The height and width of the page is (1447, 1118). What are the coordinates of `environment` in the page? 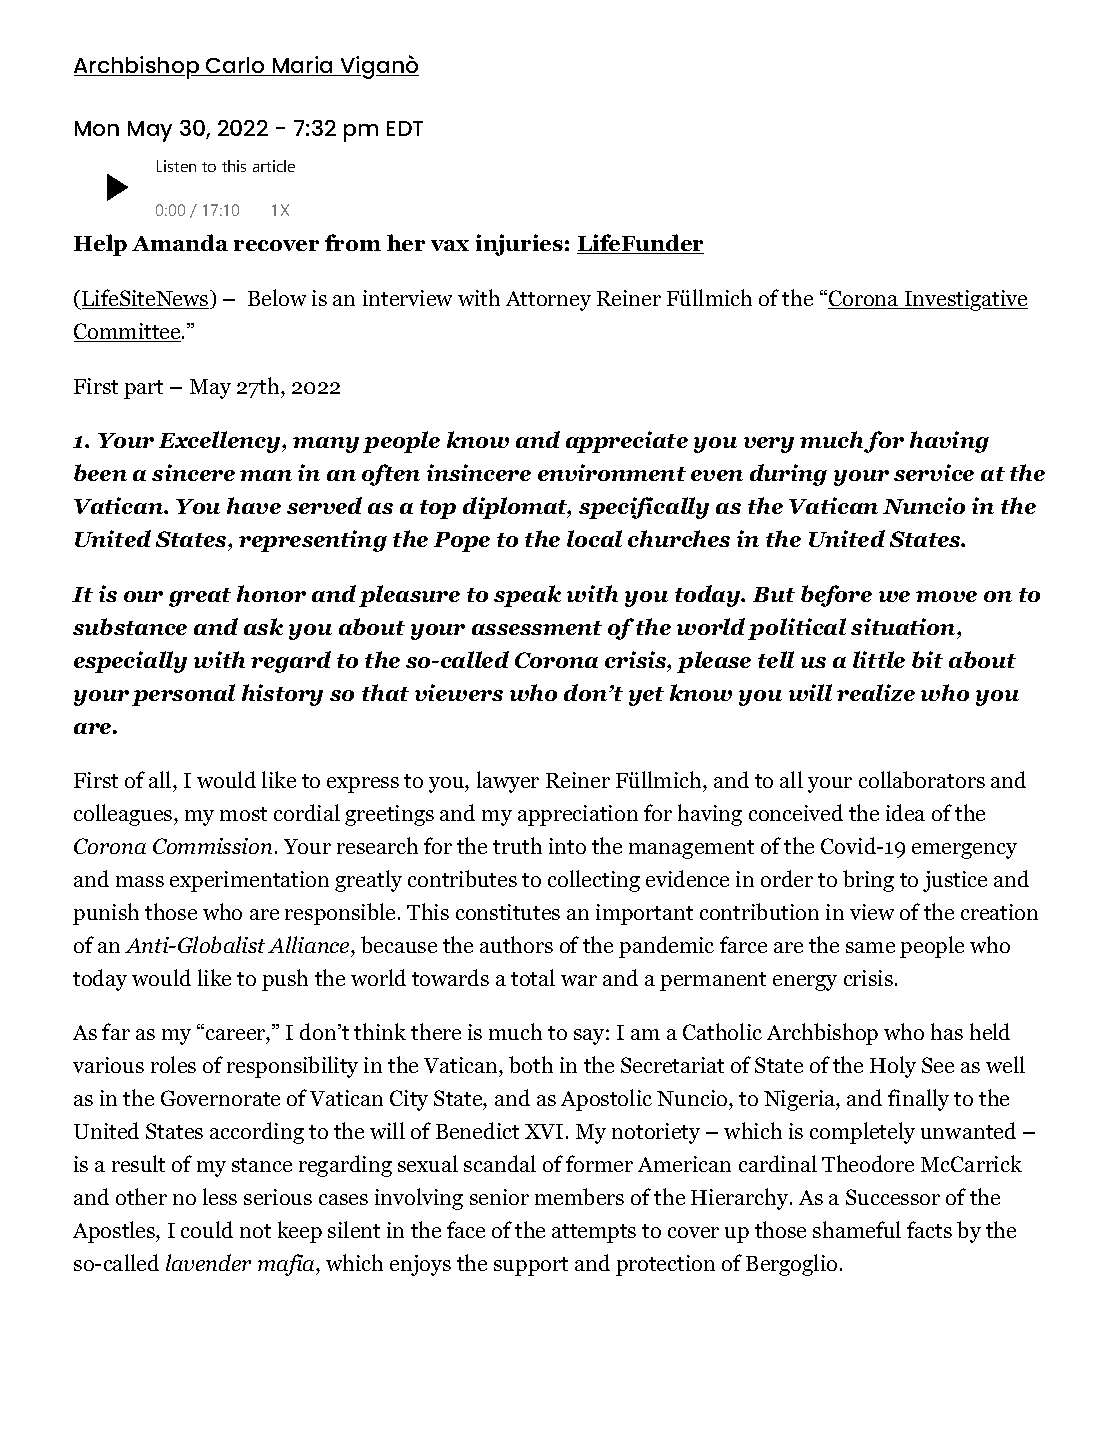 It's located at (612, 472).
